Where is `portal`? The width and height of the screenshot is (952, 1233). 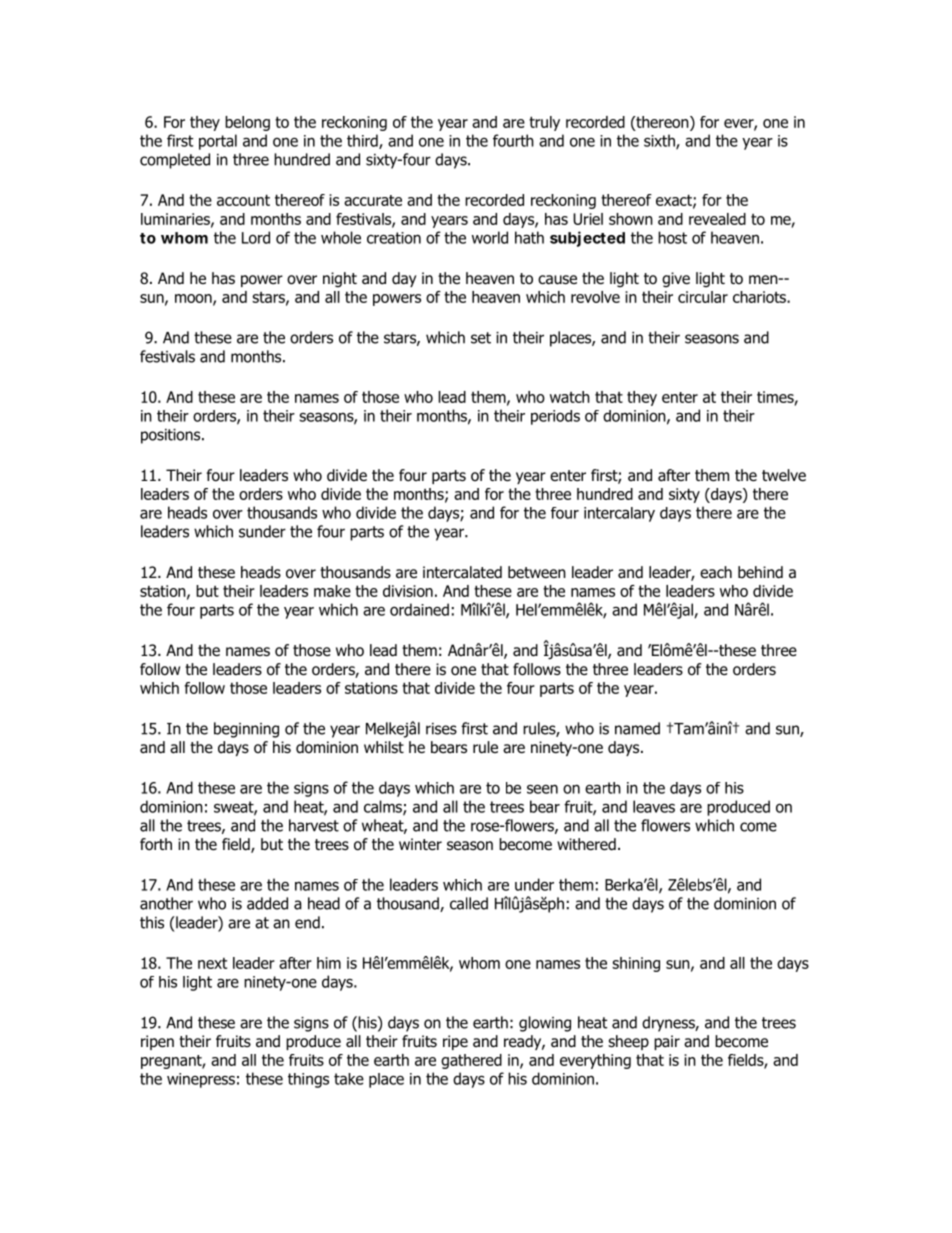
portal is located at coordinates (218, 142).
